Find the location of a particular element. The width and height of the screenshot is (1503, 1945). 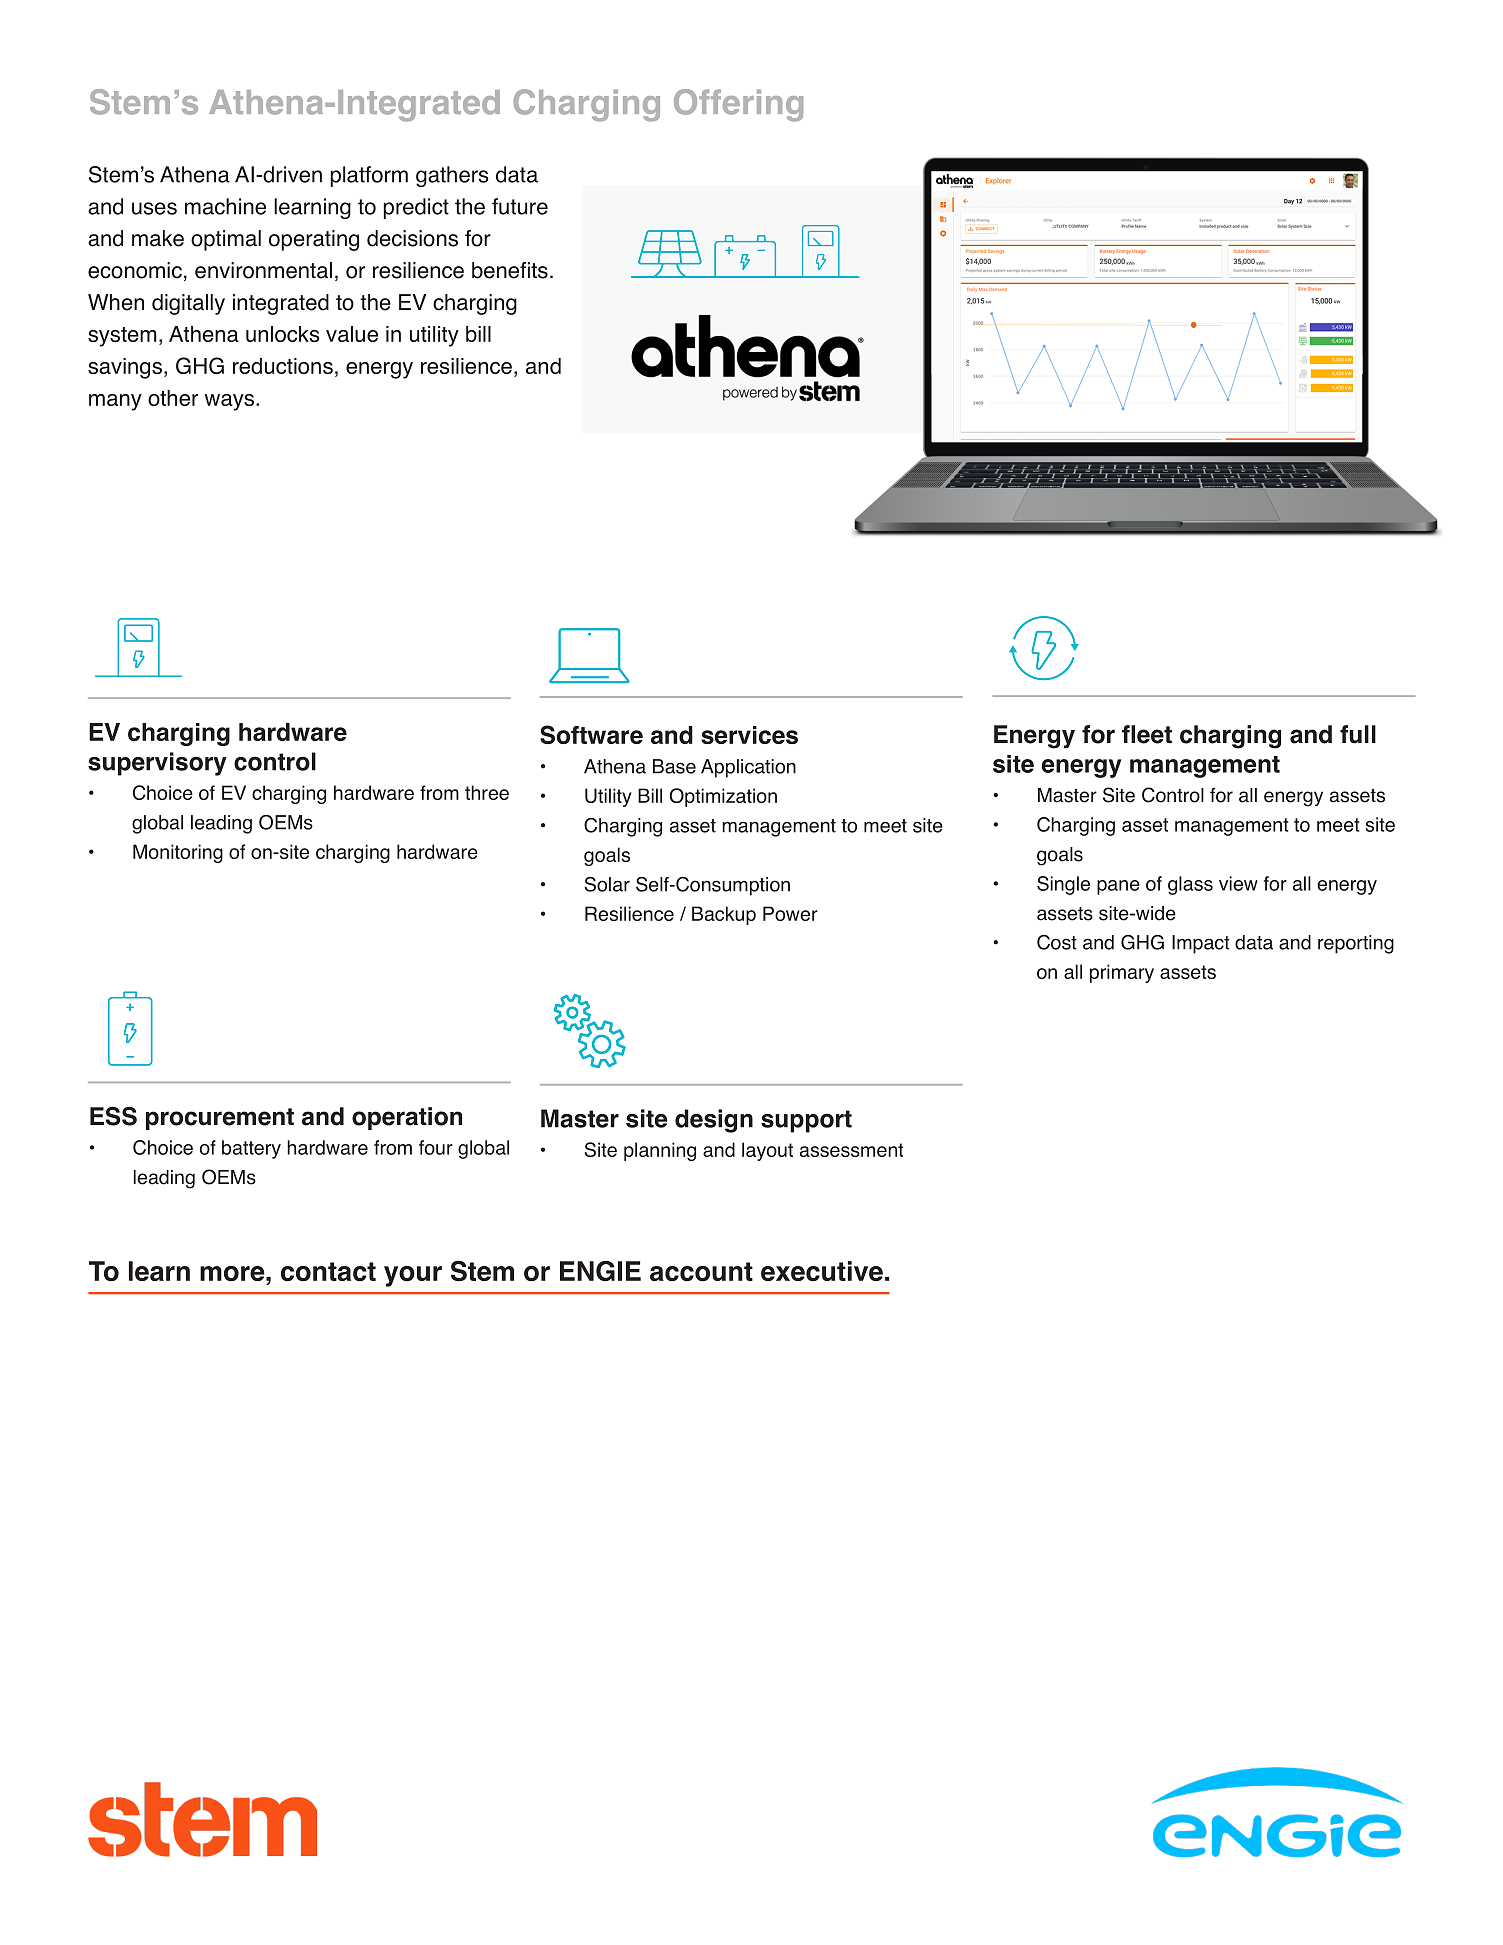

Monitoring is located at coordinates (178, 853).
